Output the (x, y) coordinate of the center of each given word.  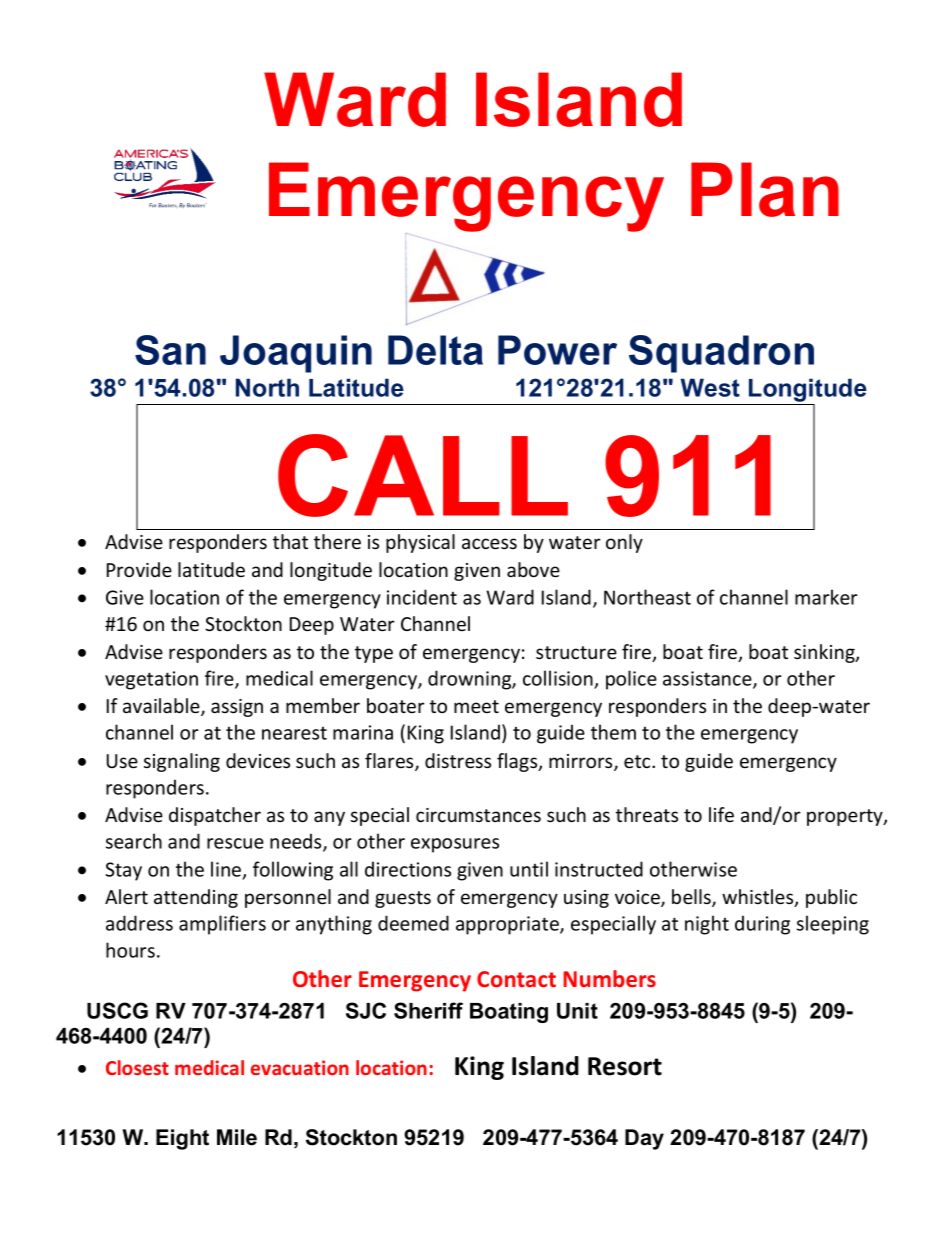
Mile (237, 1137)
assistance (708, 679)
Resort (625, 1066)
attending (196, 898)
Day (644, 1139)
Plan (765, 189)
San (170, 350)
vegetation (151, 680)
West (710, 387)
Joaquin (296, 354)
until (529, 869)
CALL (423, 475)
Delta (435, 350)
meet (476, 706)
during (762, 925)
